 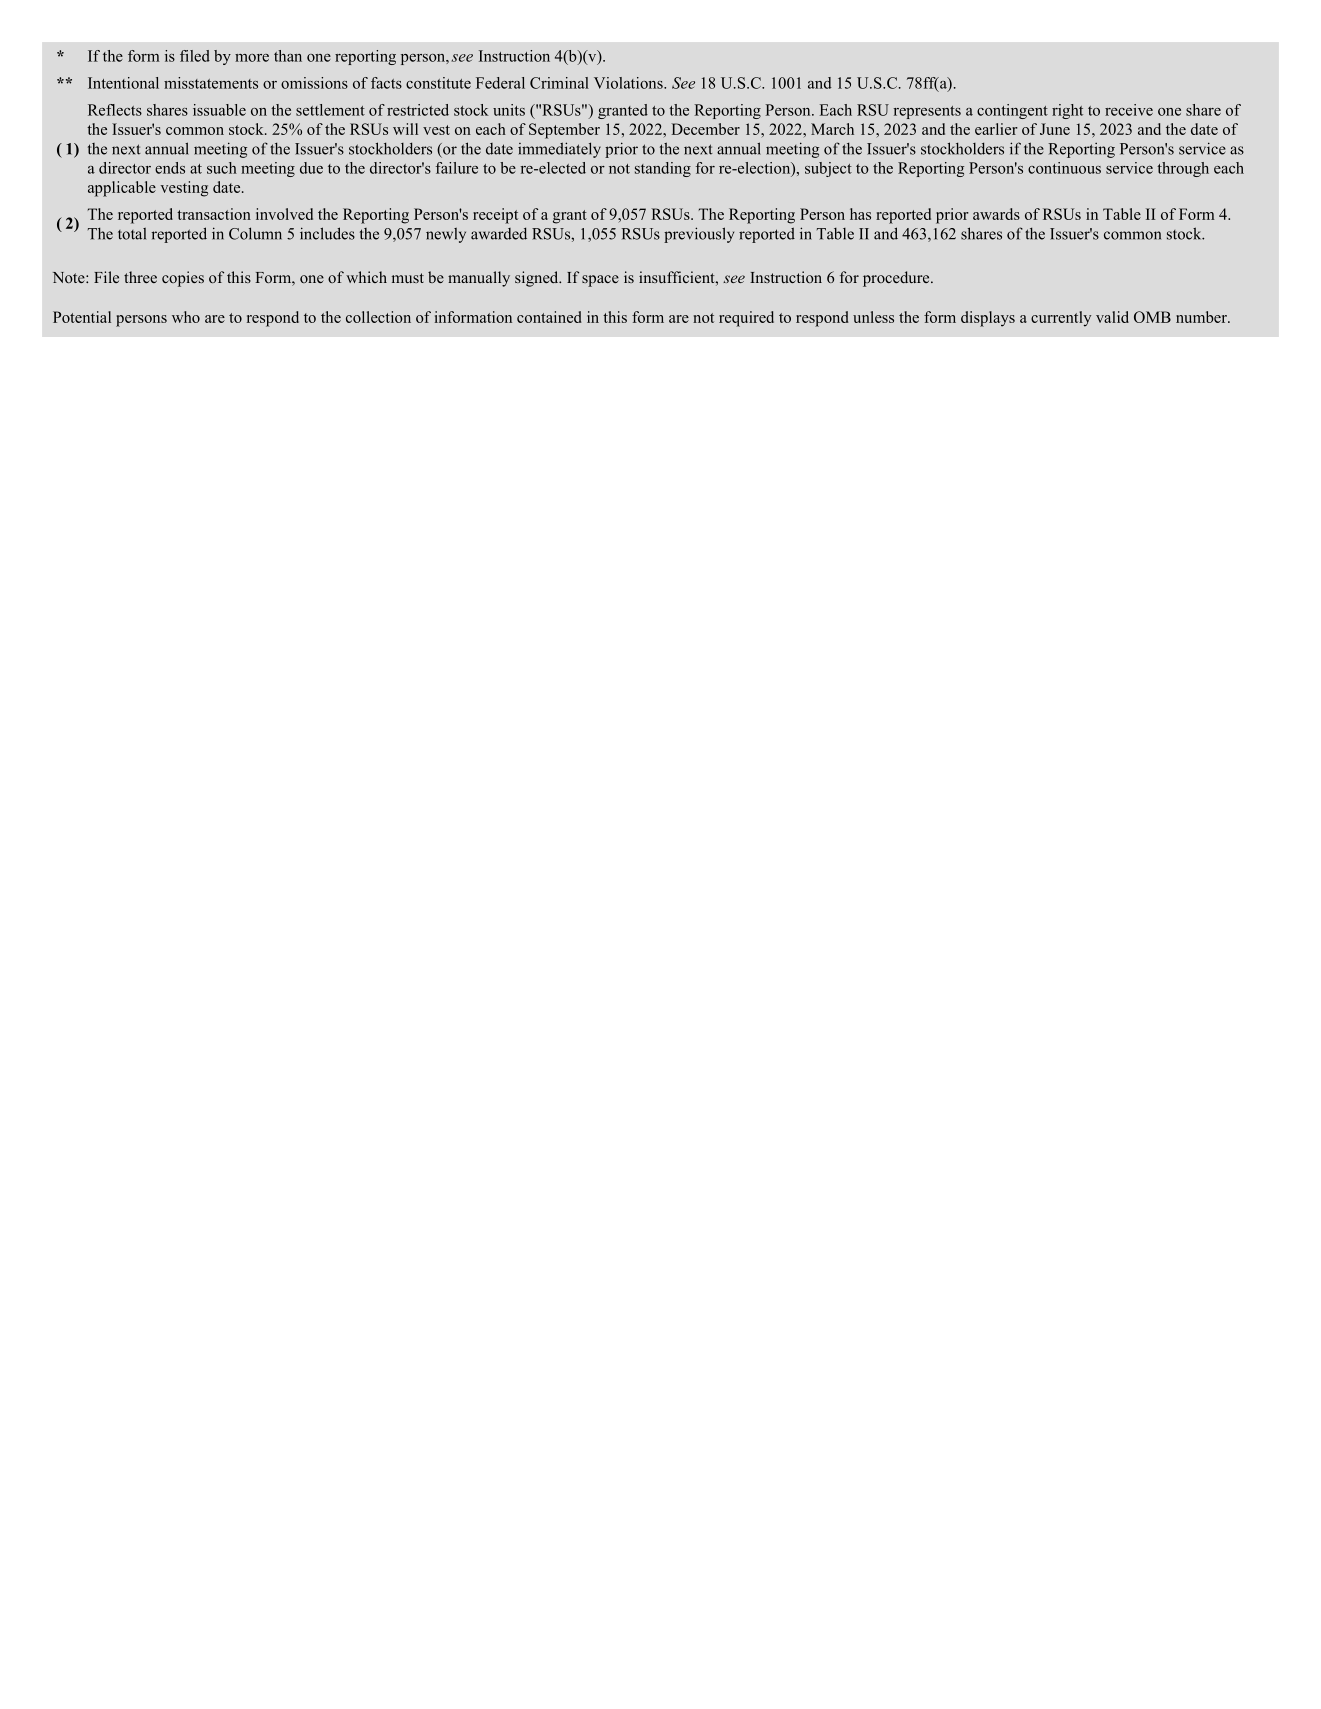 What do you see at coordinates (549, 317) in the screenshot?
I see `contained` at bounding box center [549, 317].
